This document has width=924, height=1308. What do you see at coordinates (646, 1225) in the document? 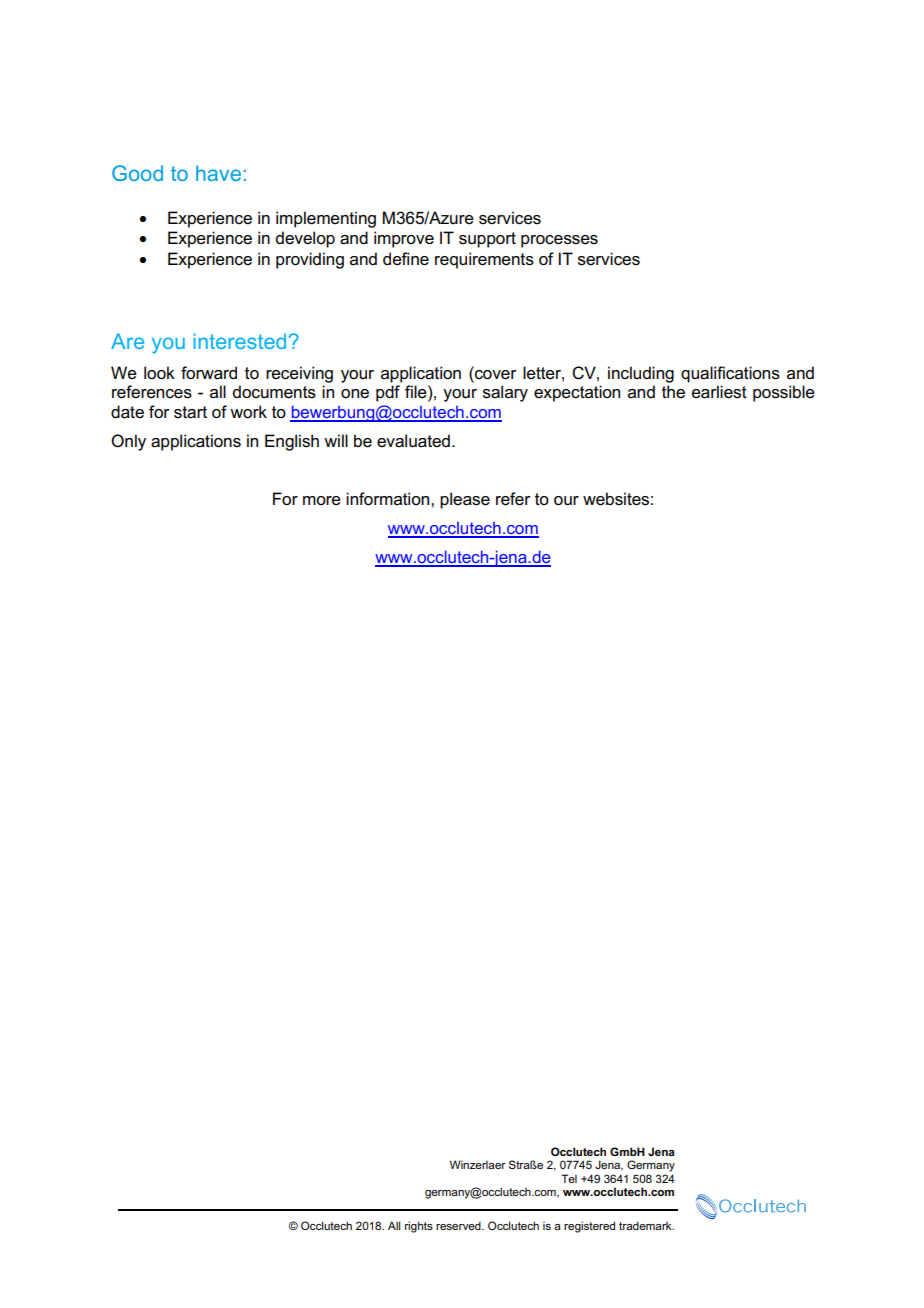
I see `trademark` at bounding box center [646, 1225].
